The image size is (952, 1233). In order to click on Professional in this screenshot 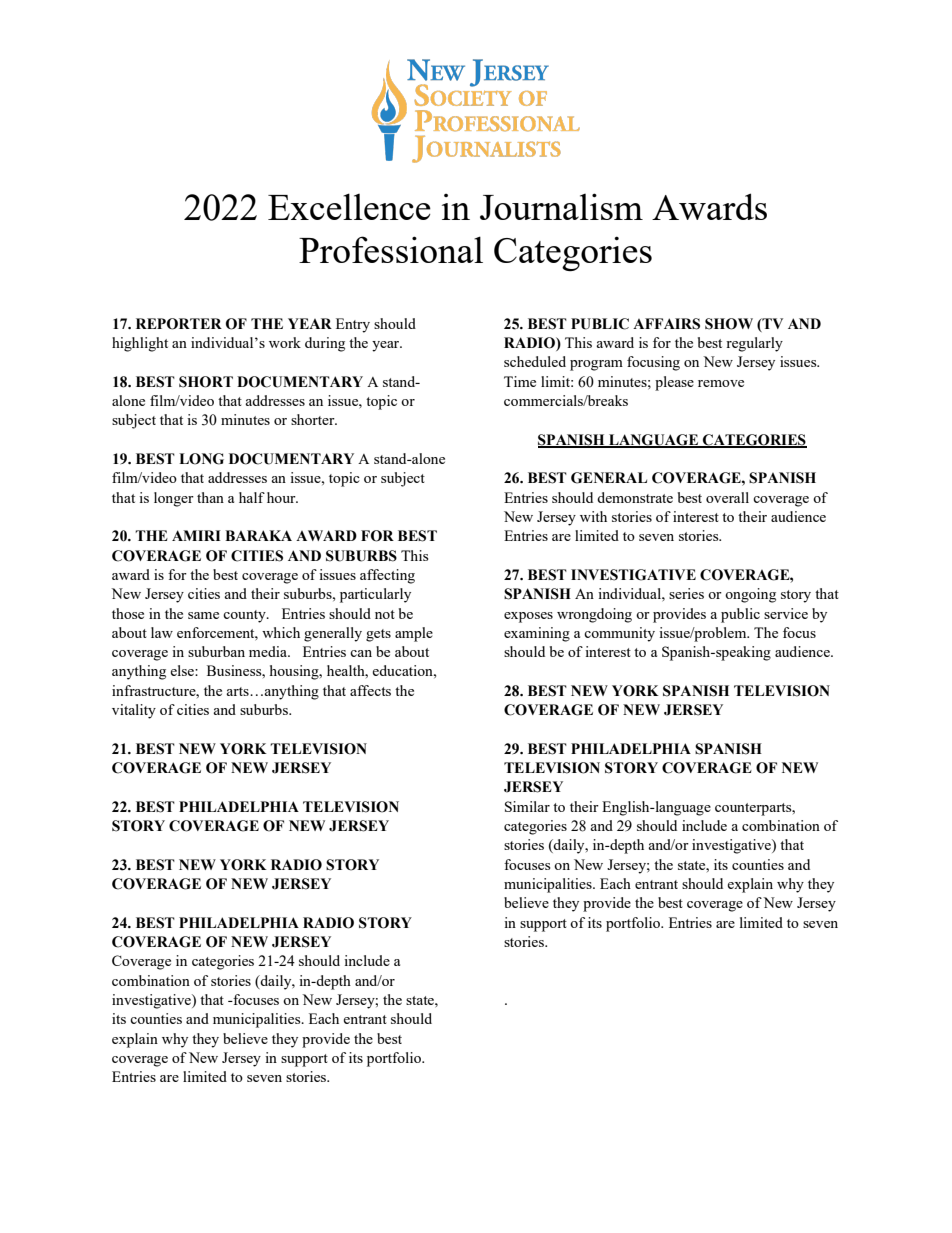, I will do `click(391, 249)`.
